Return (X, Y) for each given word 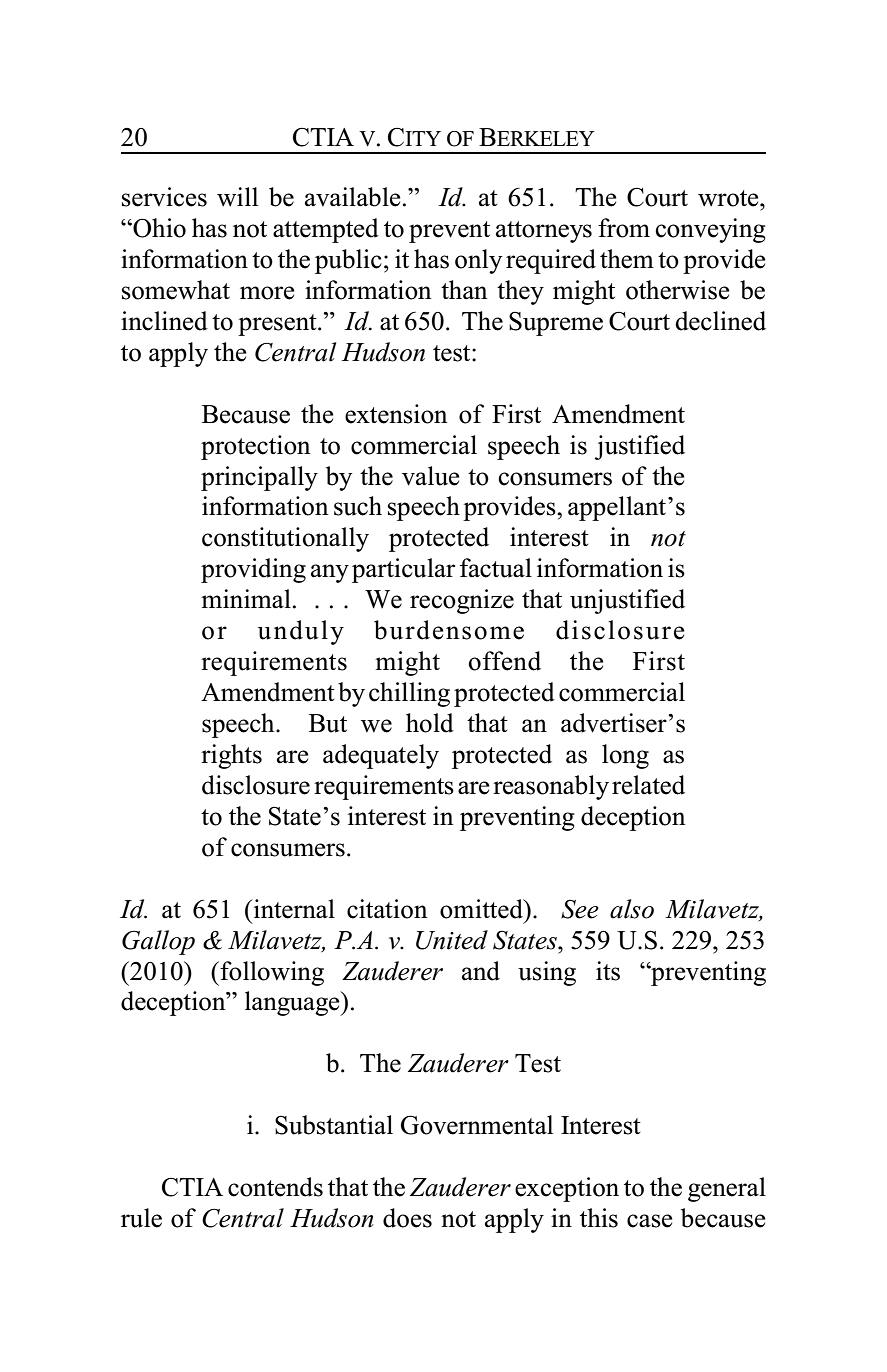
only (478, 261)
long (625, 756)
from (624, 228)
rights (231, 756)
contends (275, 1187)
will (237, 197)
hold (430, 723)
